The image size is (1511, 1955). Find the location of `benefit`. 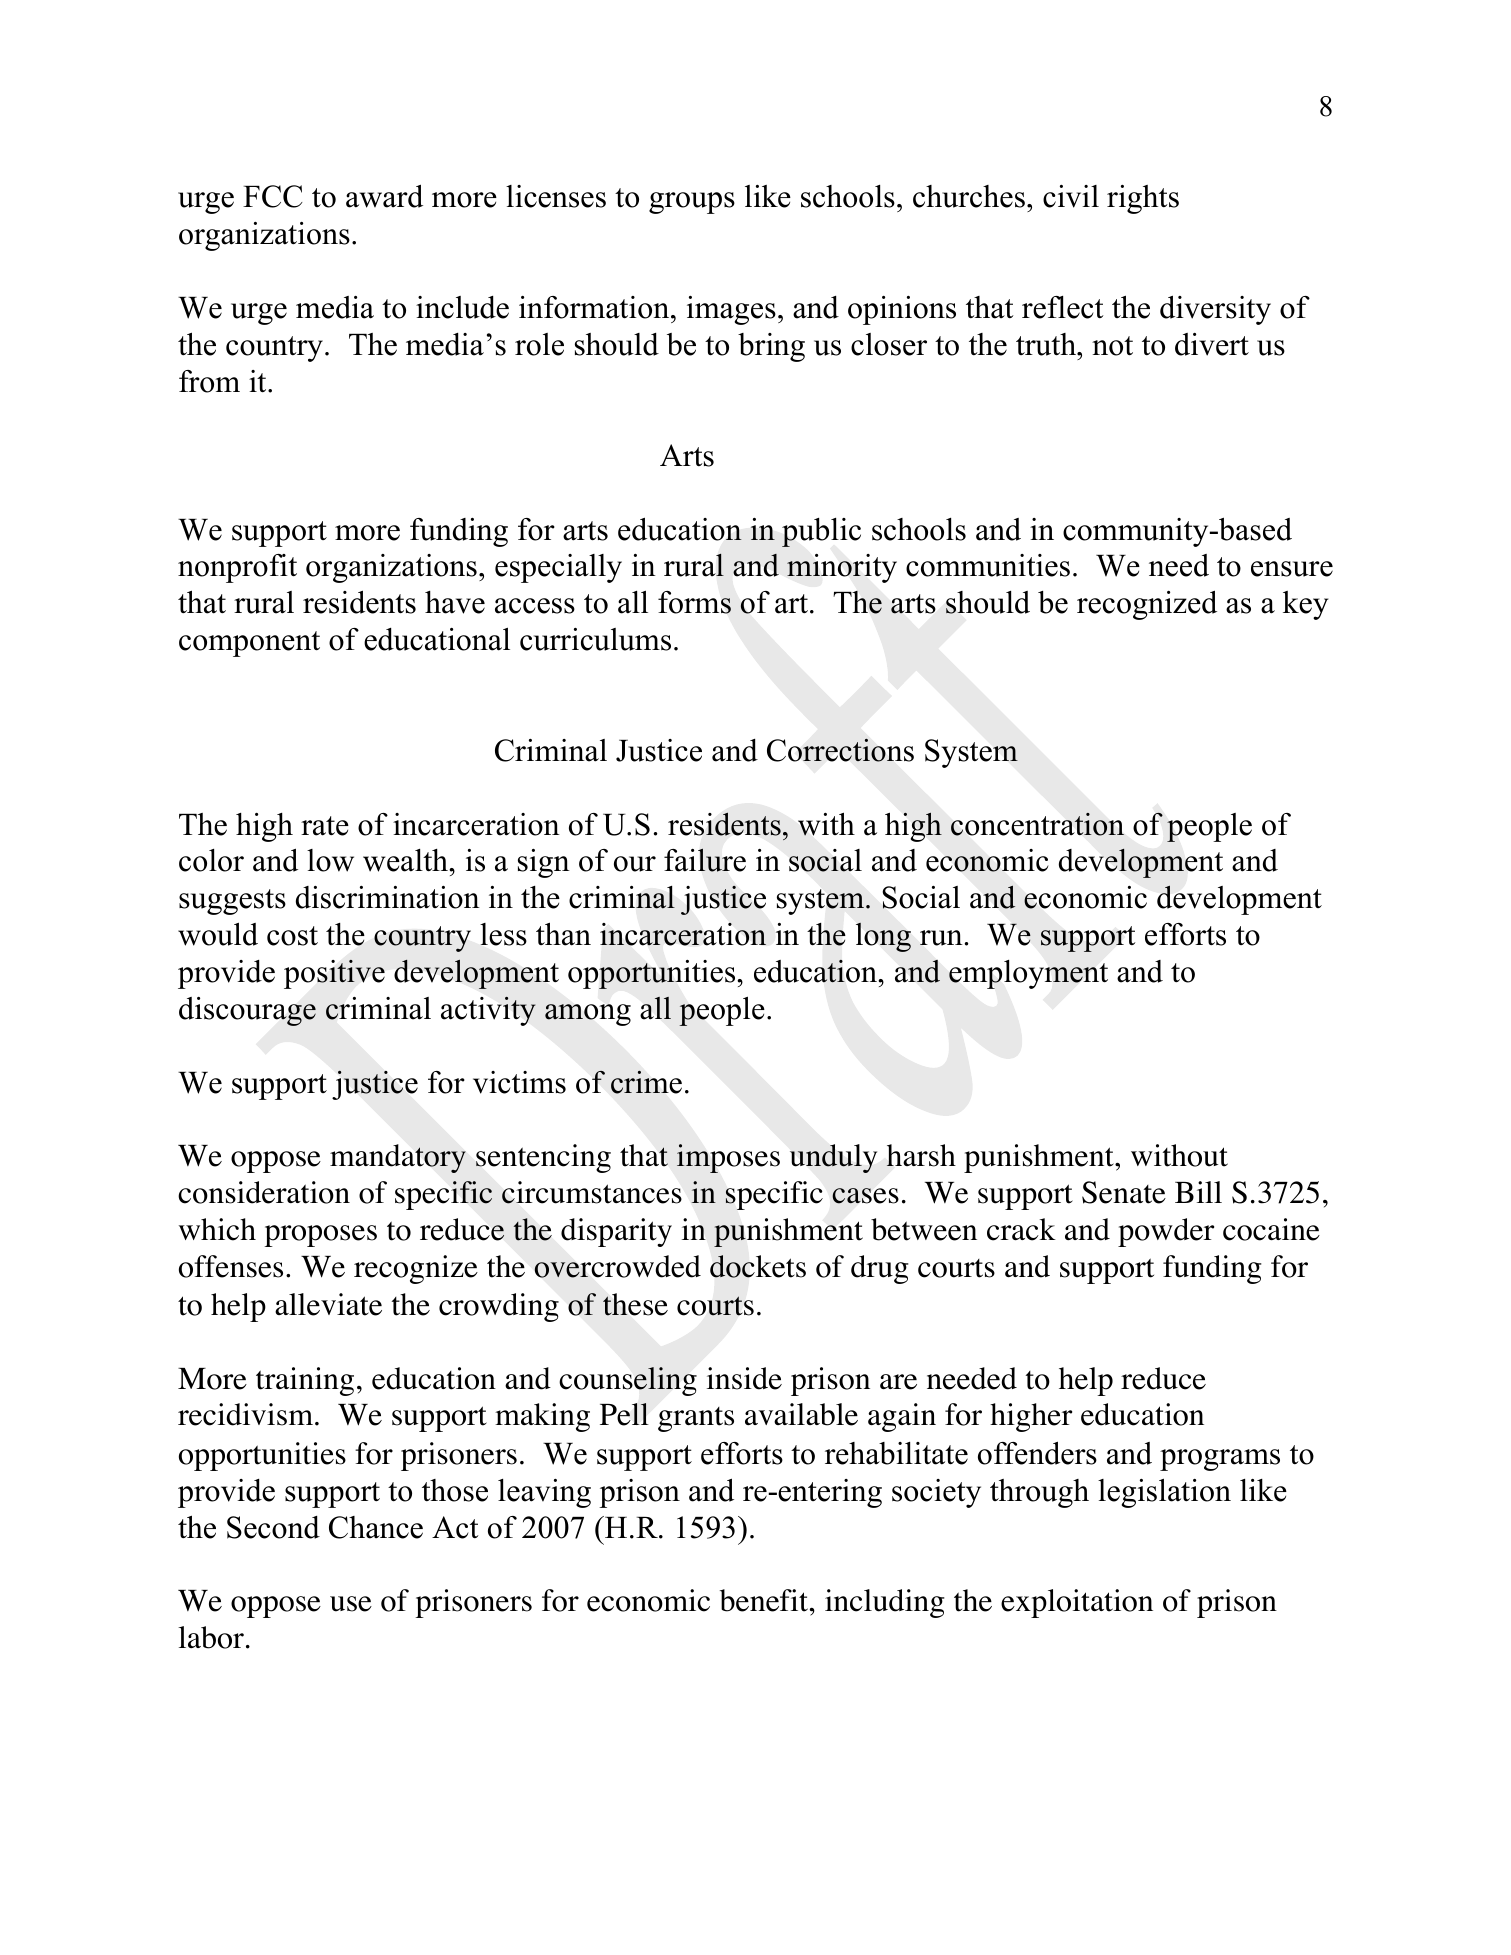

benefit is located at coordinates (764, 1600).
